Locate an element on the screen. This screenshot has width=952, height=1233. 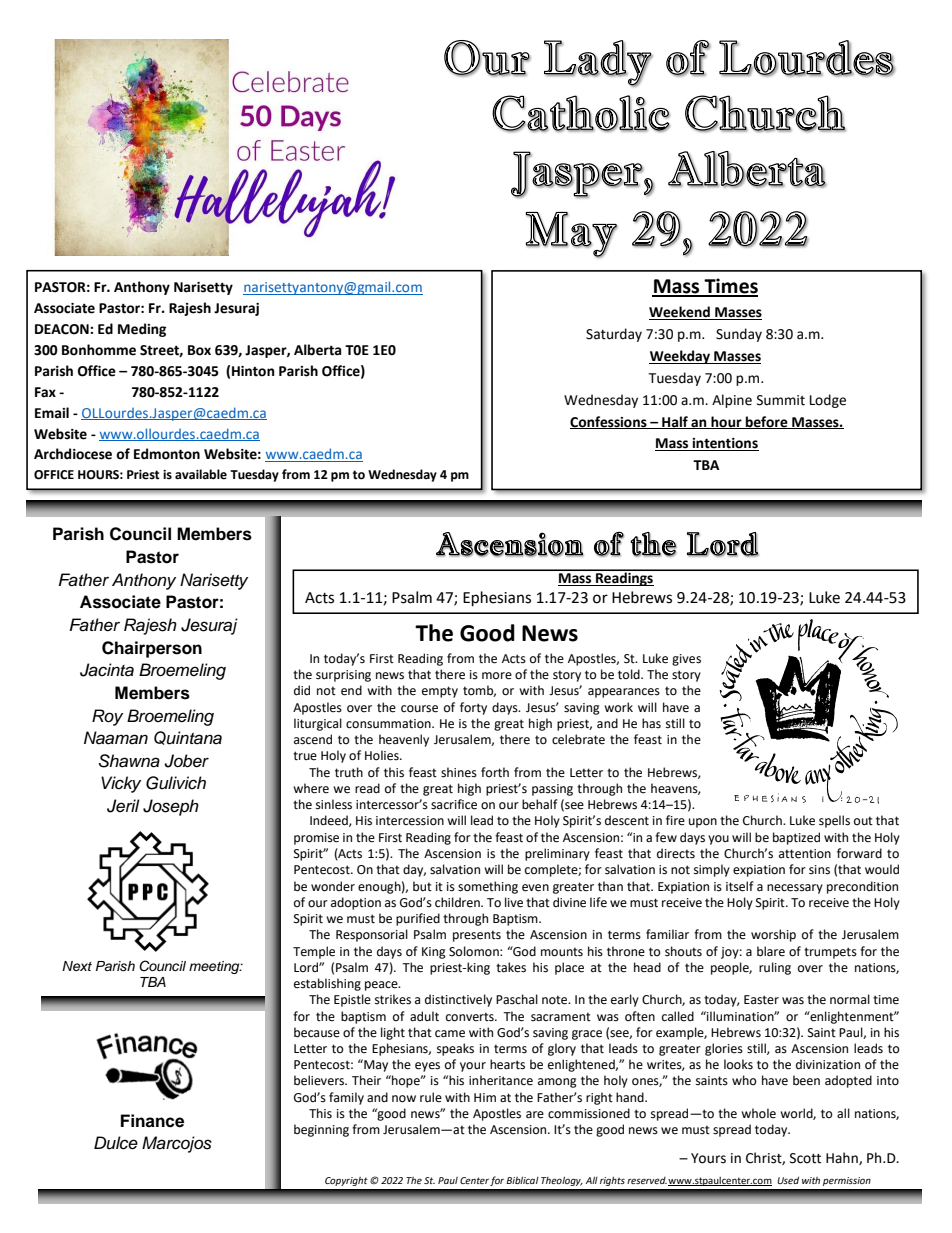
Alberta is located at coordinates (317, 350).
